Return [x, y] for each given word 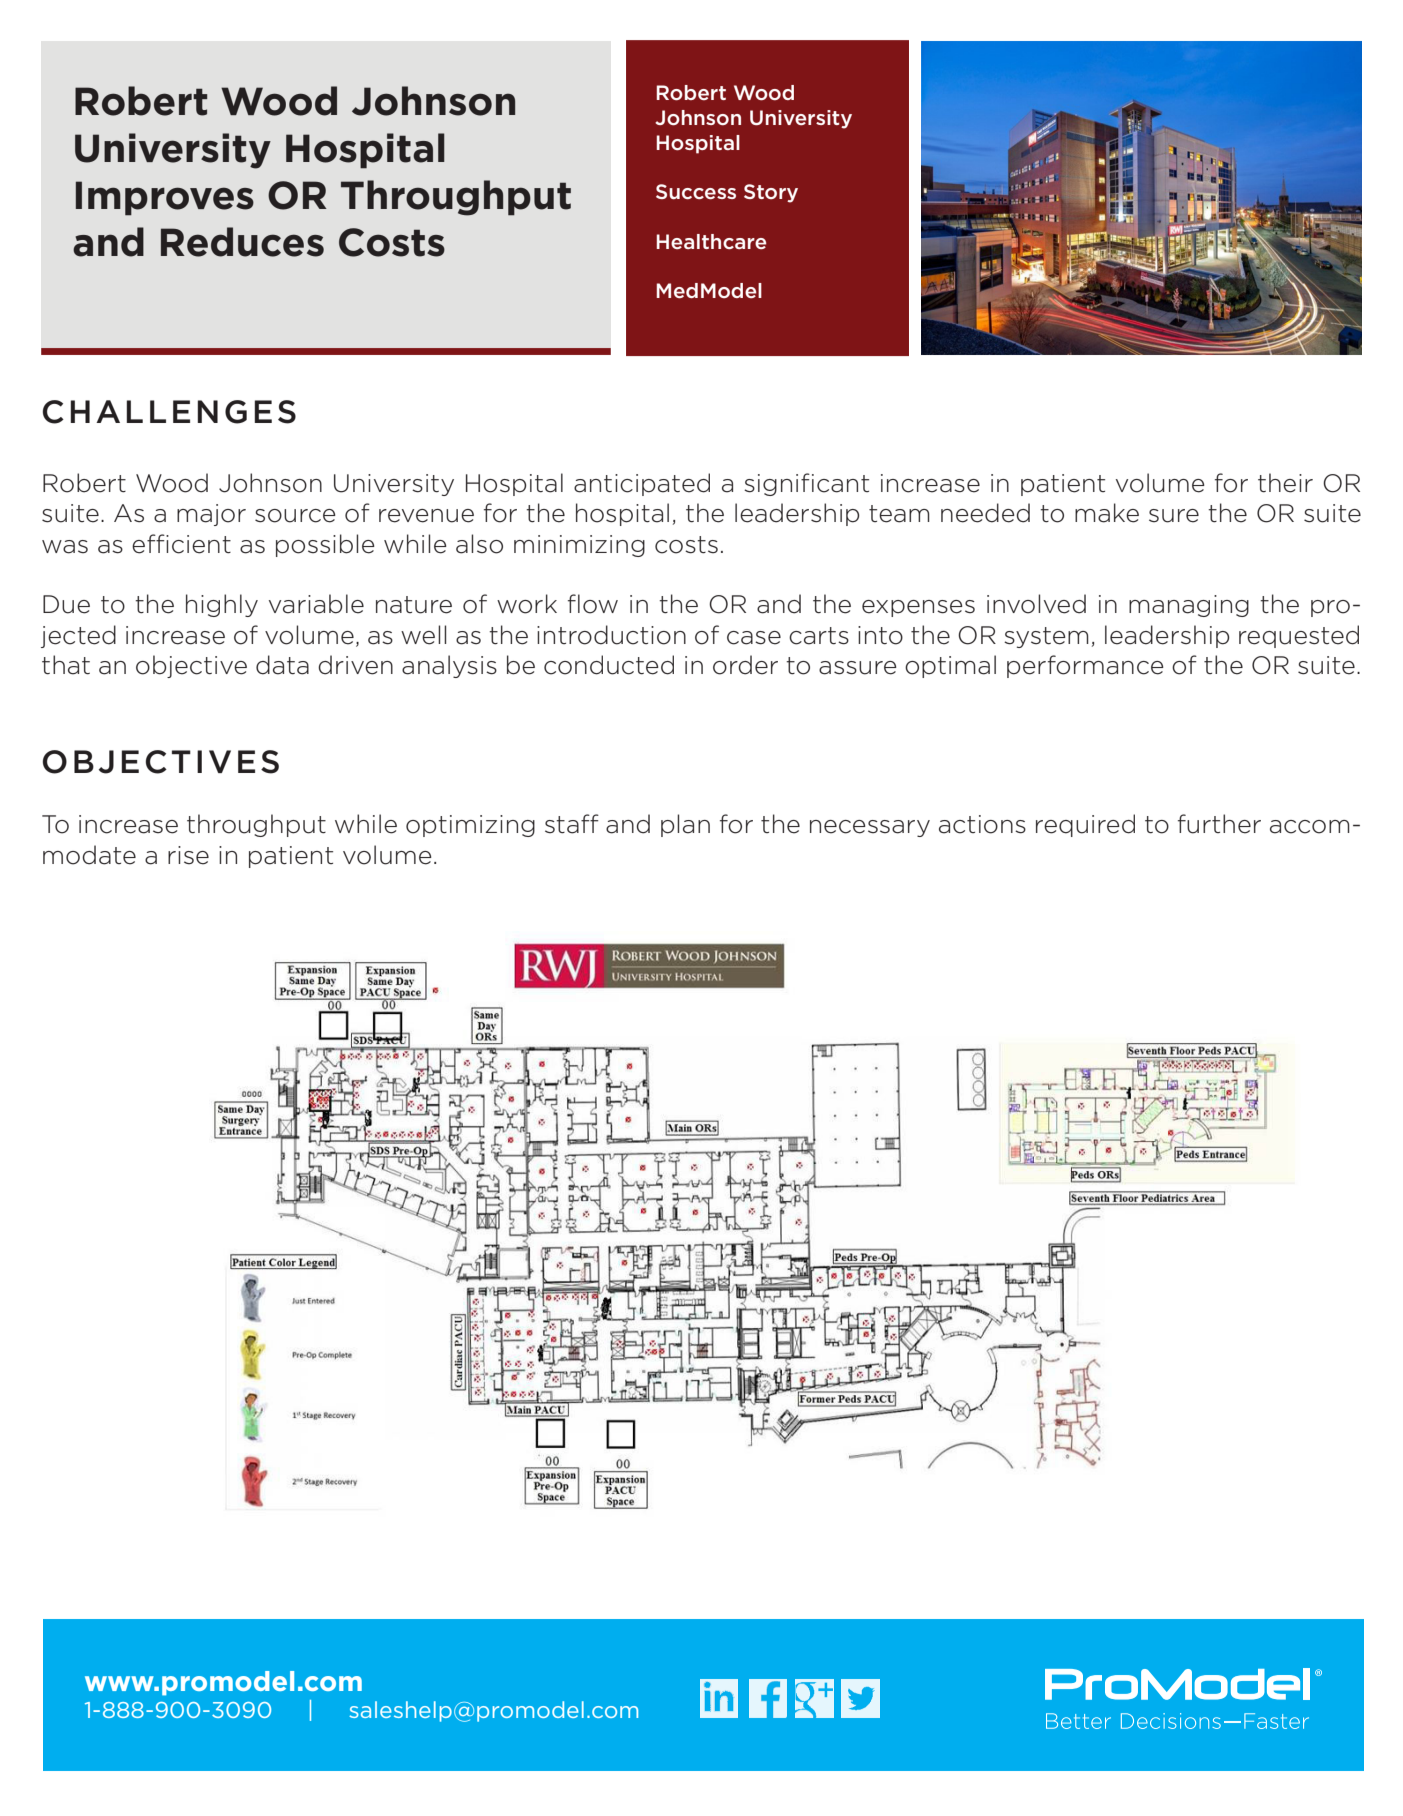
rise [188, 855]
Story [771, 193]
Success [696, 191]
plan [685, 825]
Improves [165, 198]
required [1085, 825]
